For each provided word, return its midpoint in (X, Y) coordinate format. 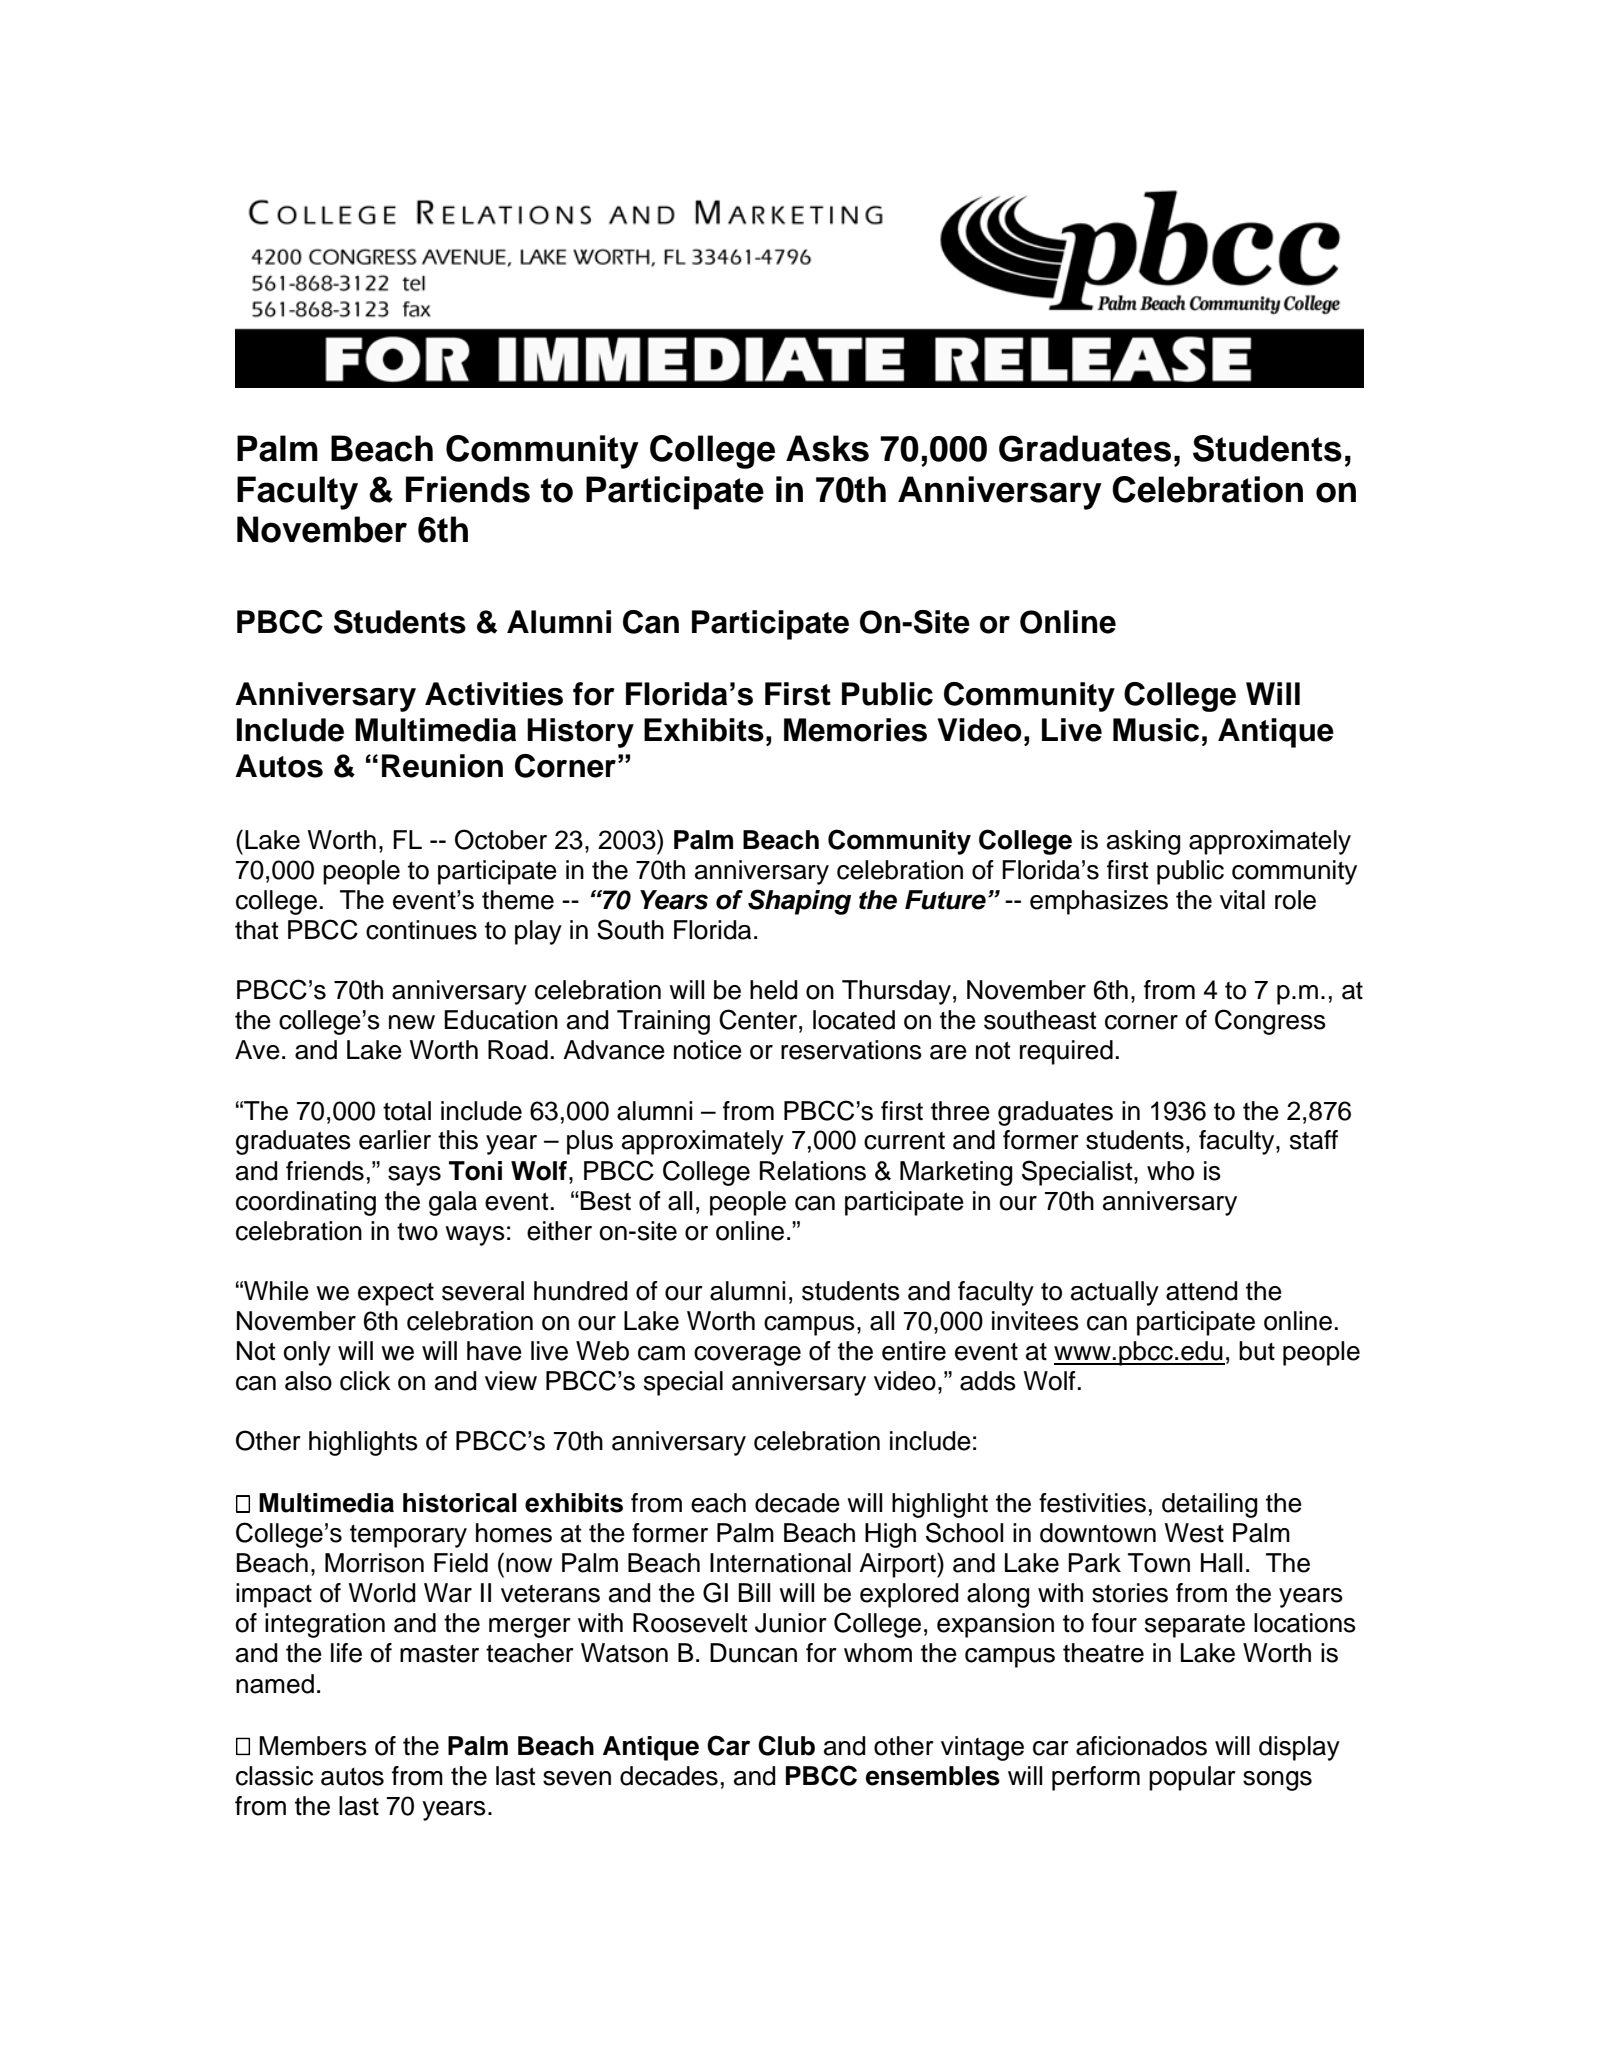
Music (1156, 730)
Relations (813, 1171)
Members (313, 1746)
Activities (494, 694)
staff (1314, 1140)
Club (786, 1745)
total (407, 1111)
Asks (827, 448)
